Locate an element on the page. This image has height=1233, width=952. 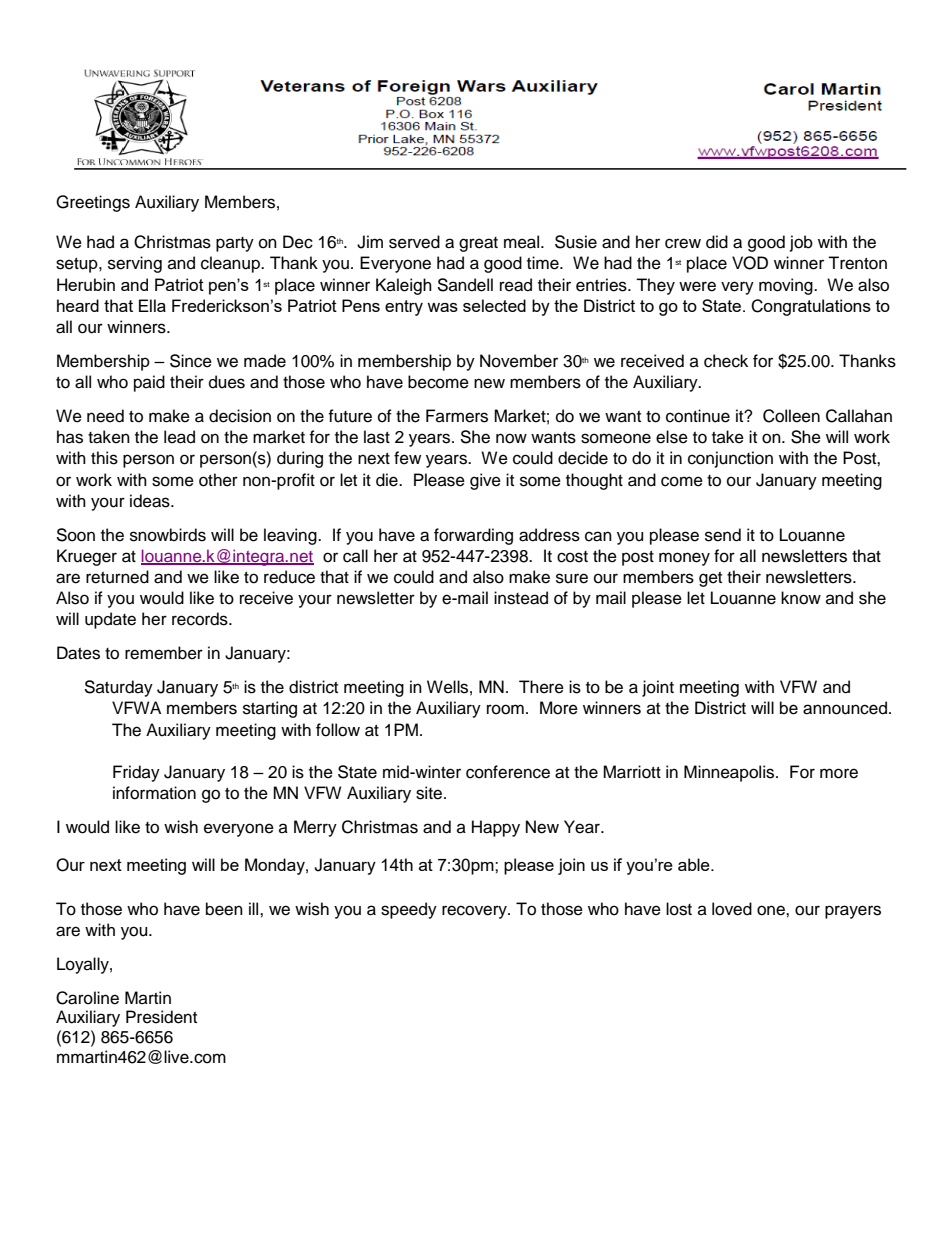
site is located at coordinates (430, 793).
